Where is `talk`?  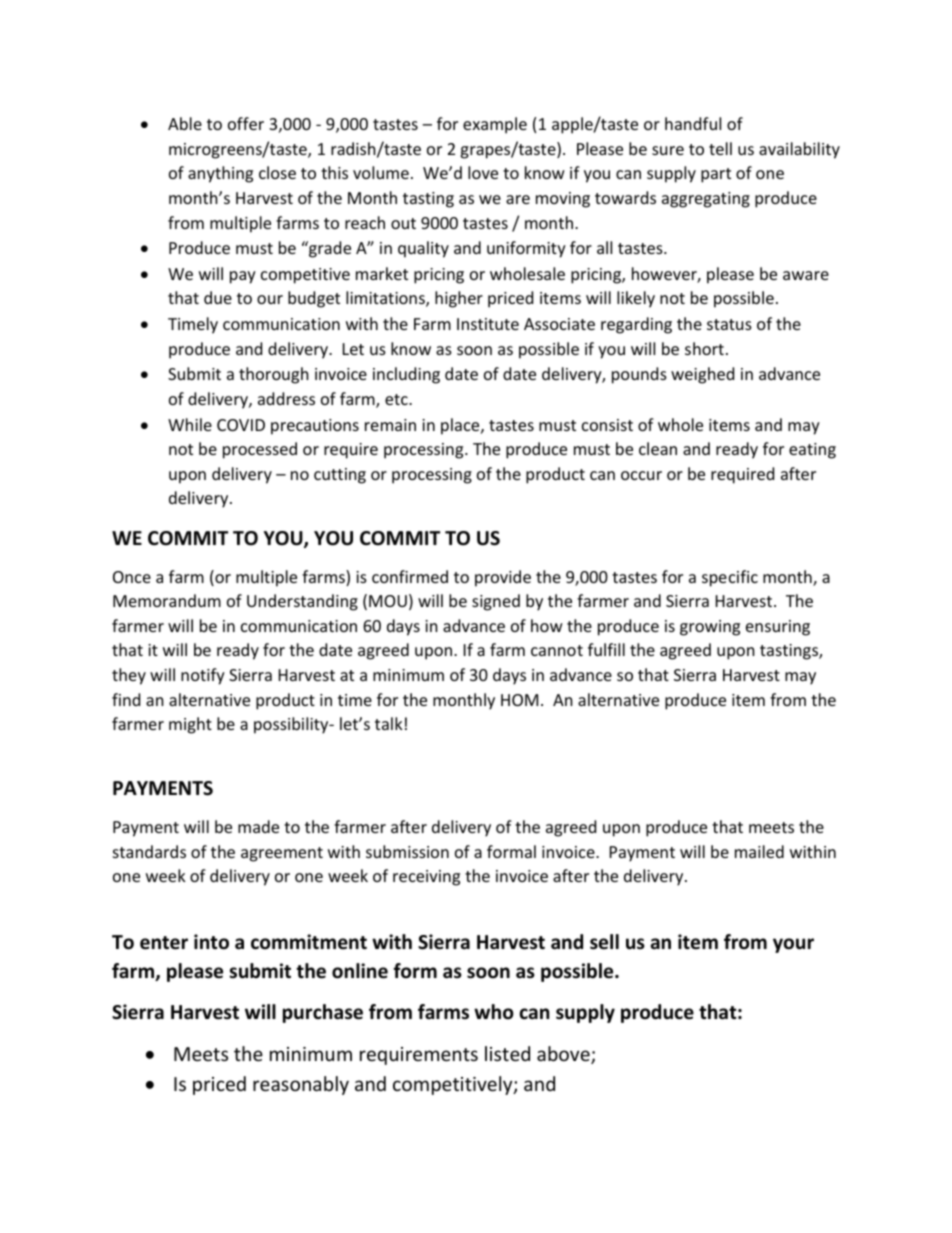 talk is located at coordinates (389, 723).
